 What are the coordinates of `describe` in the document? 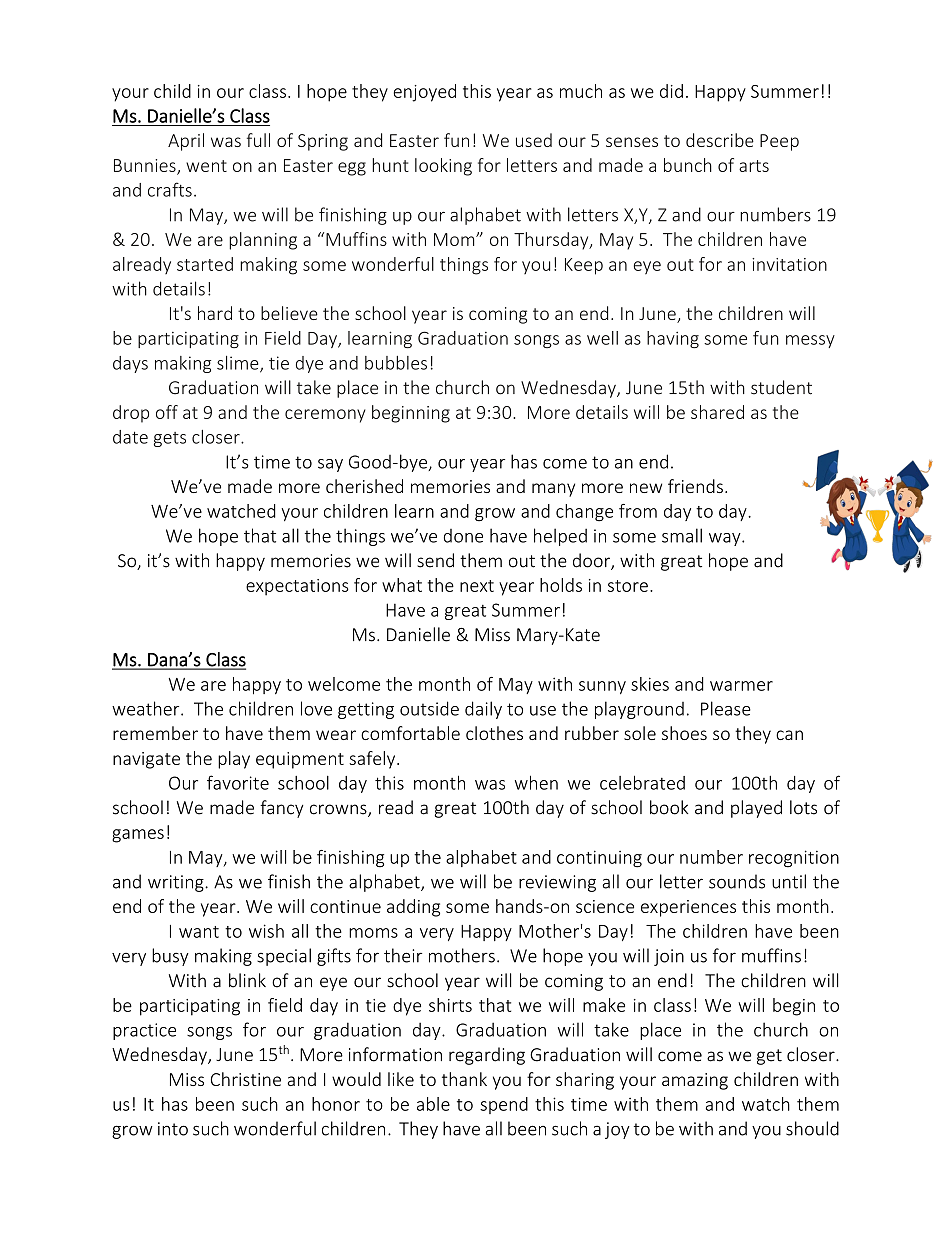 It's located at (720, 140).
